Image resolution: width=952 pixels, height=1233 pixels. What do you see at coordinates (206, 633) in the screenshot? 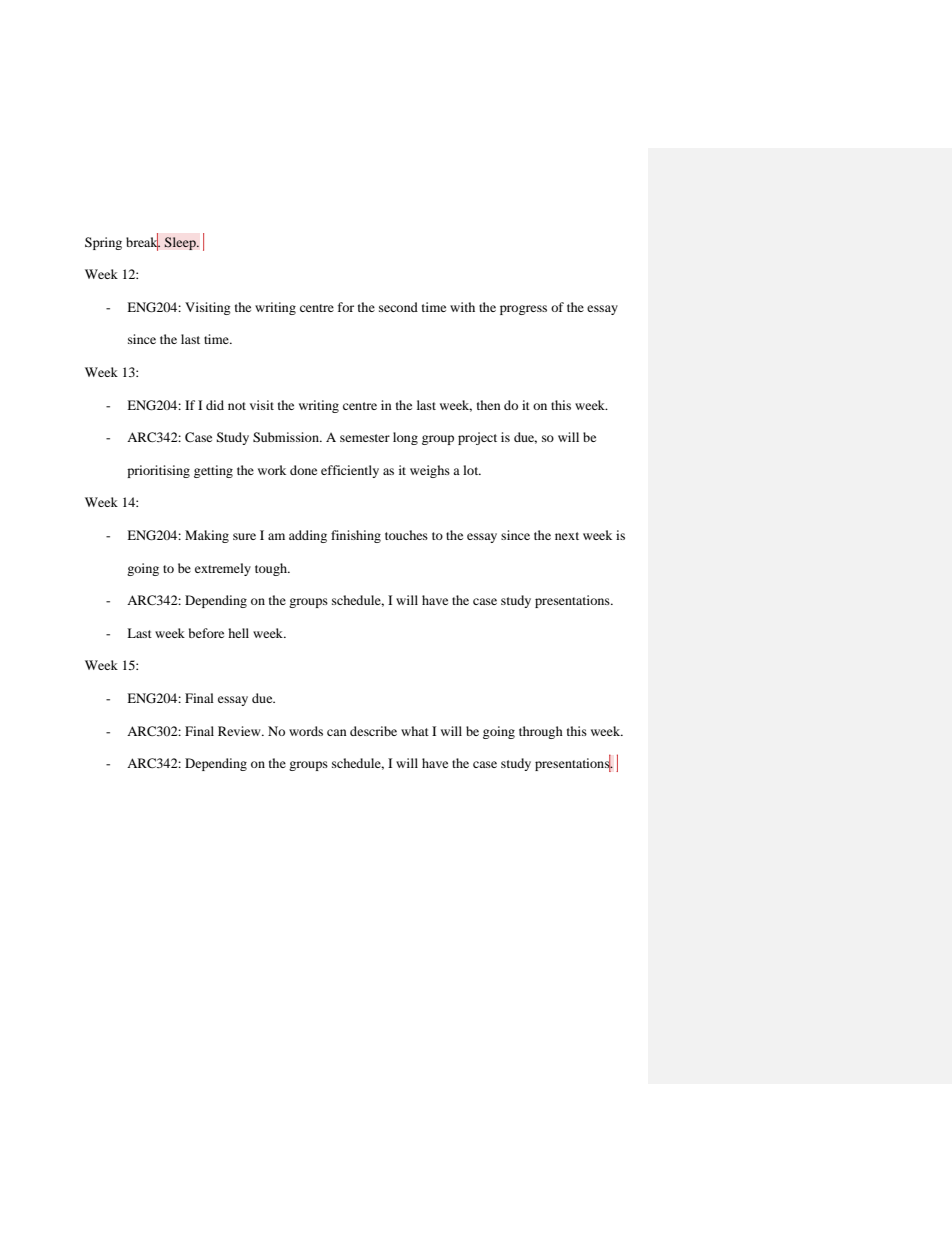
I see `before` at bounding box center [206, 633].
